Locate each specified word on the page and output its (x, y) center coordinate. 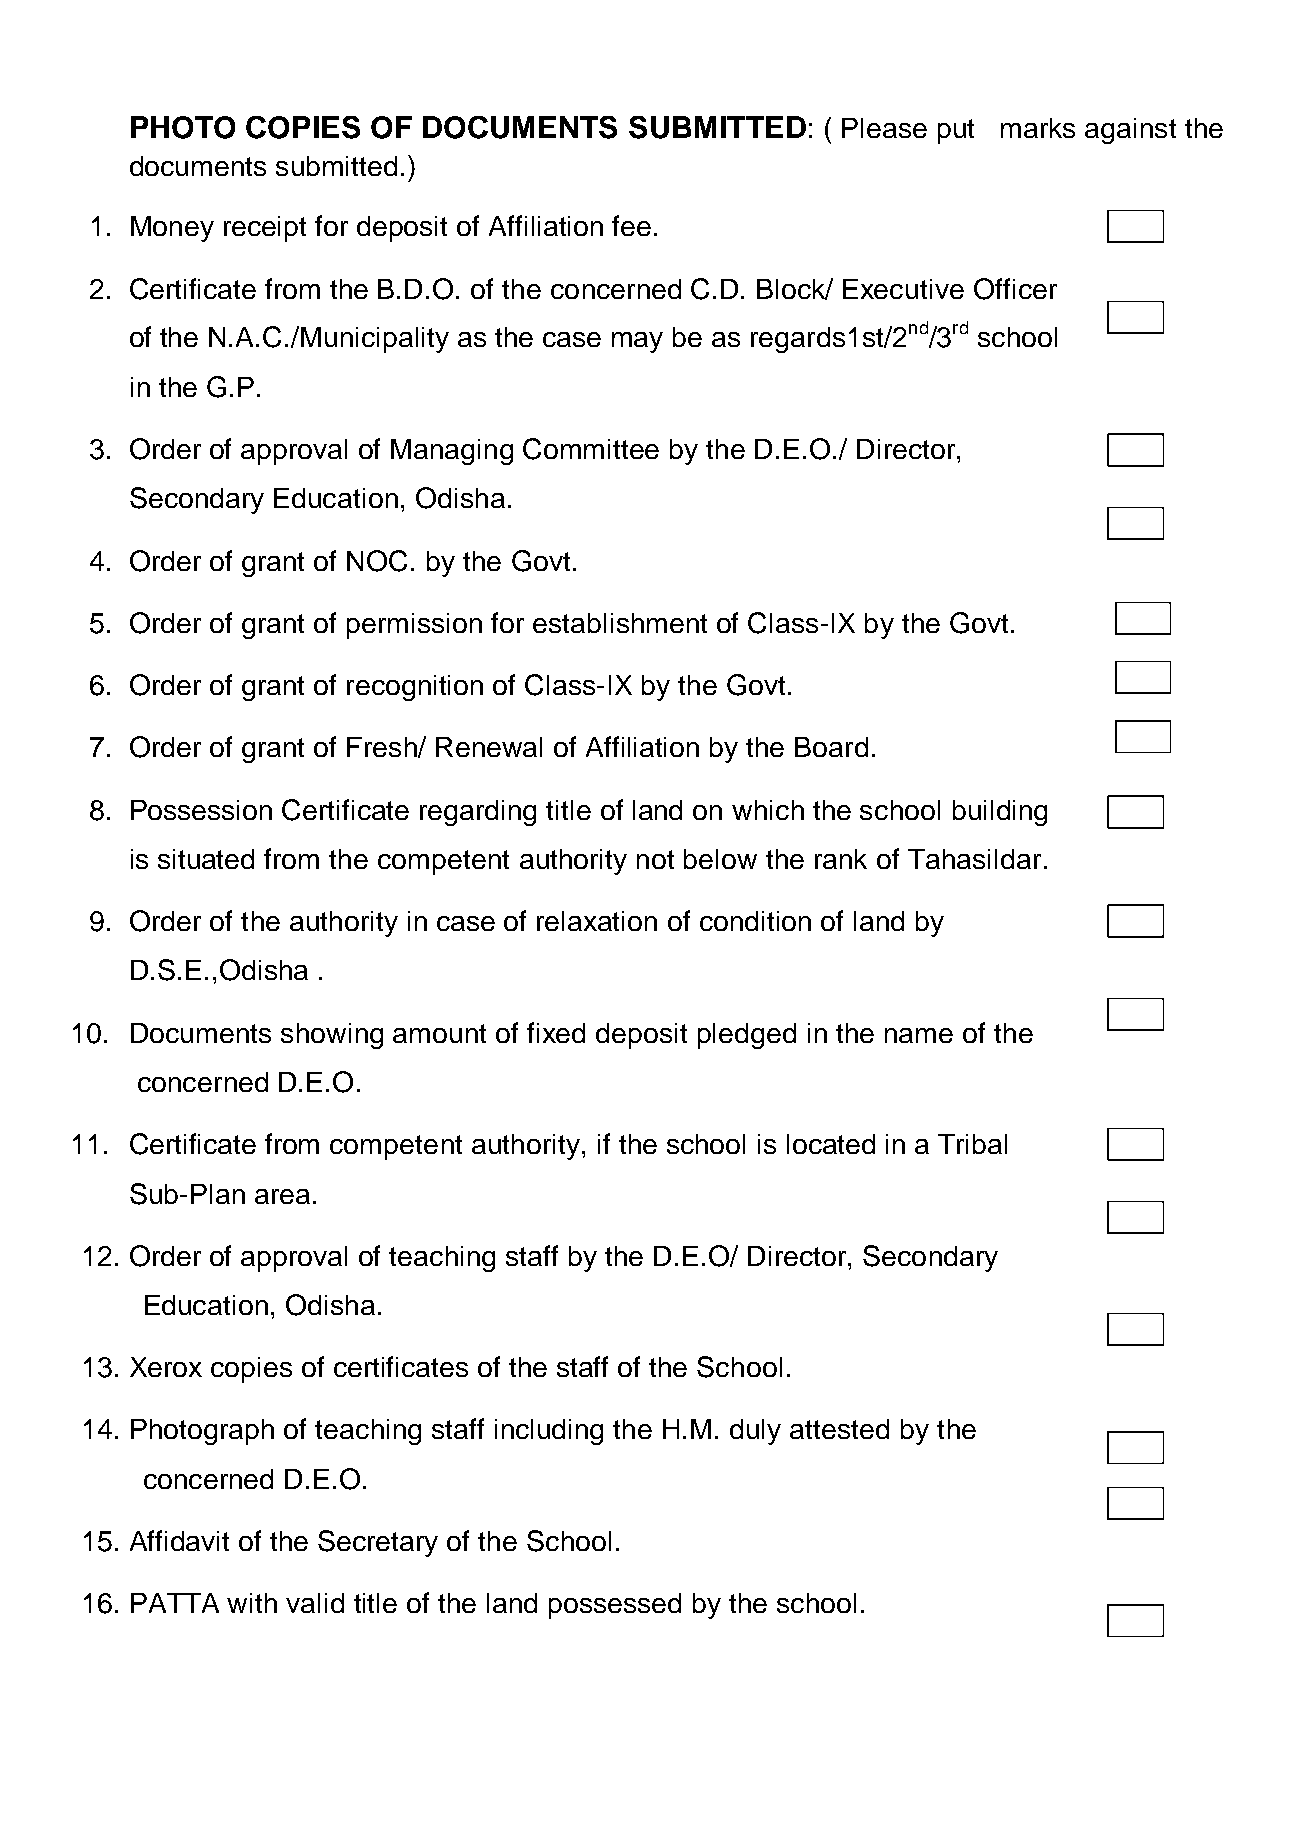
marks (1038, 128)
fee (631, 225)
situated (206, 859)
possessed (615, 1606)
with (252, 1603)
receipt (265, 229)
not (655, 859)
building (1000, 813)
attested (839, 1429)
